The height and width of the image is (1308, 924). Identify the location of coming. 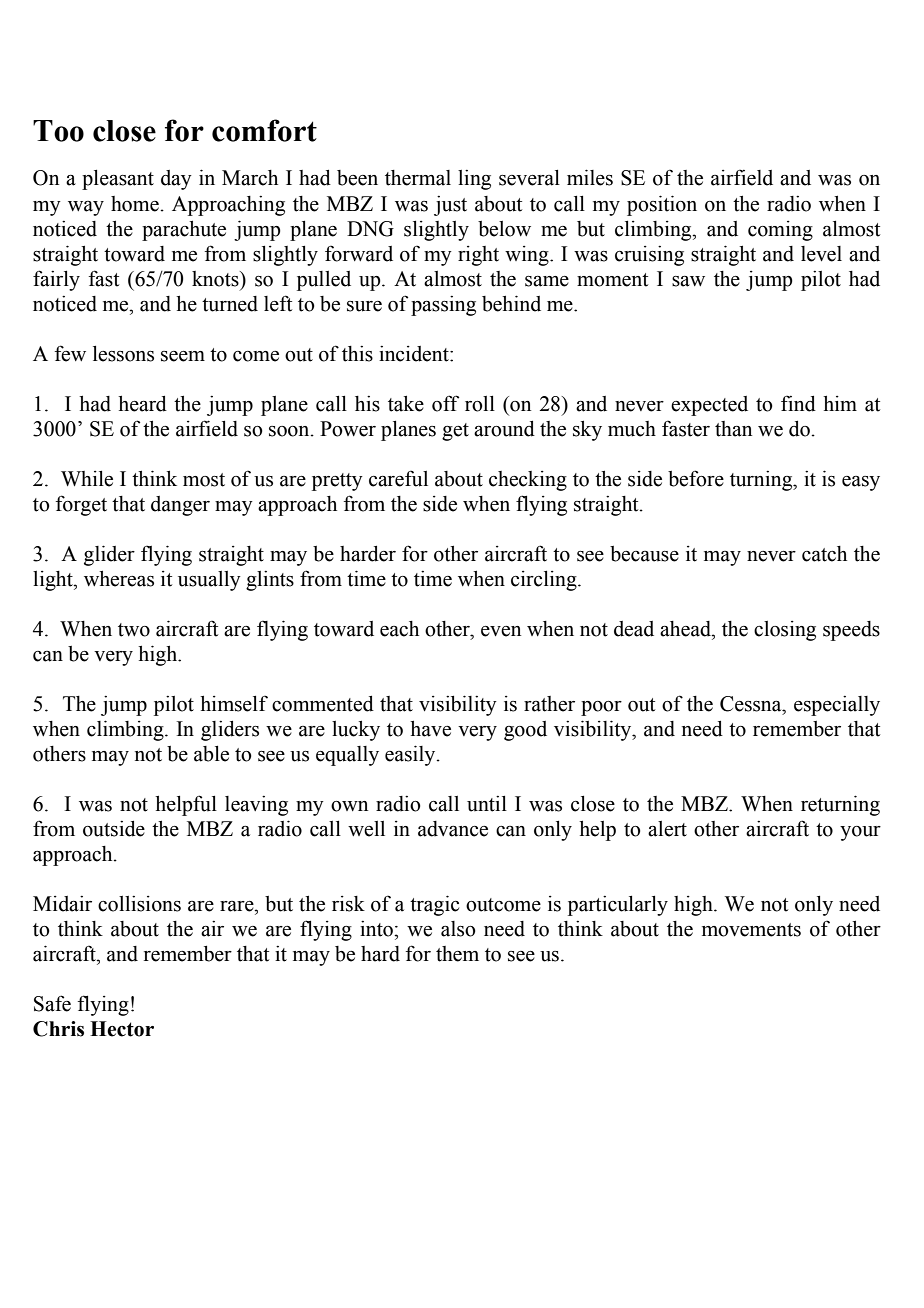
(780, 231).
